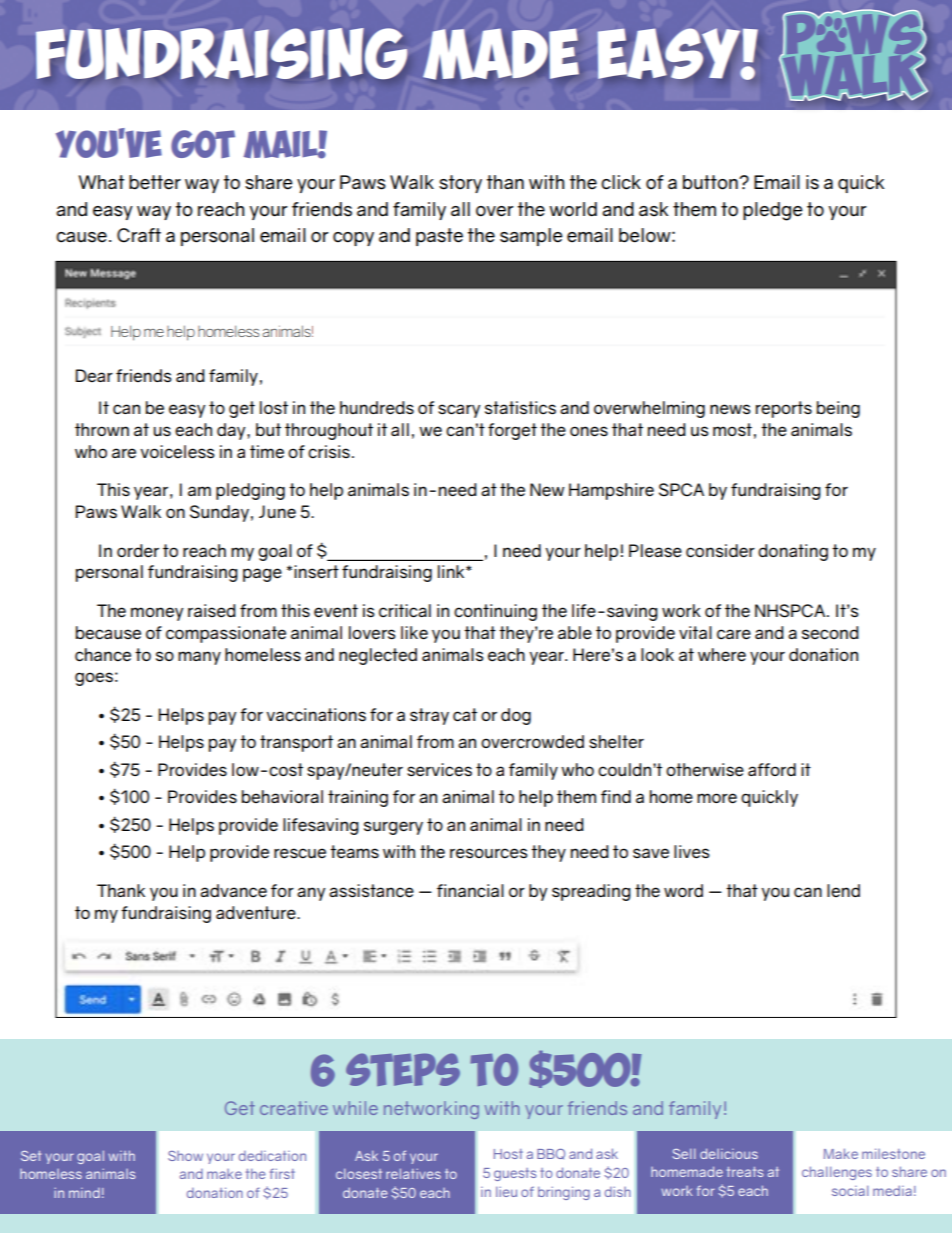  I want to click on second, so click(830, 633).
